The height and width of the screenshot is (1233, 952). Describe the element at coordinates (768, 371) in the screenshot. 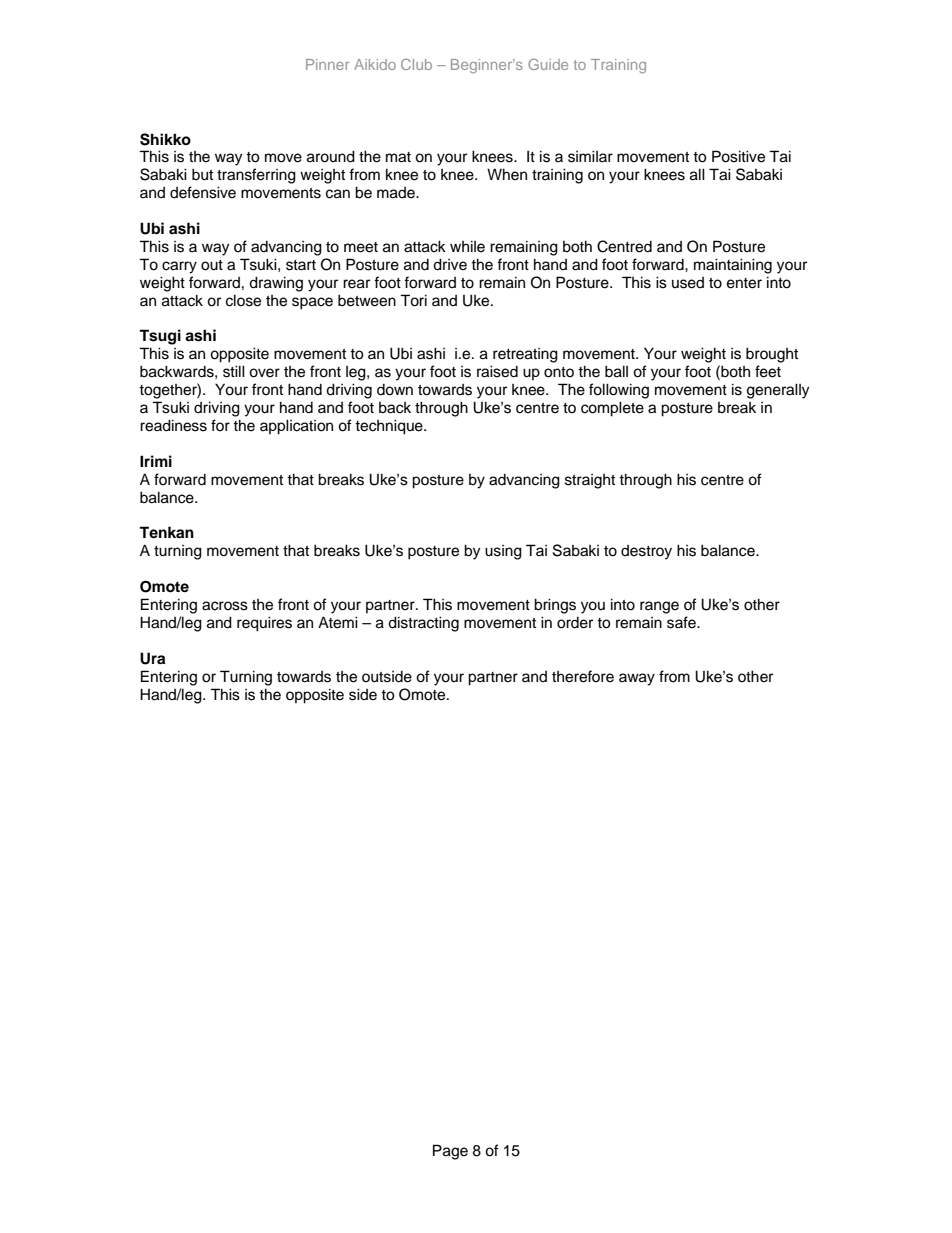

I see `feet` at that location.
